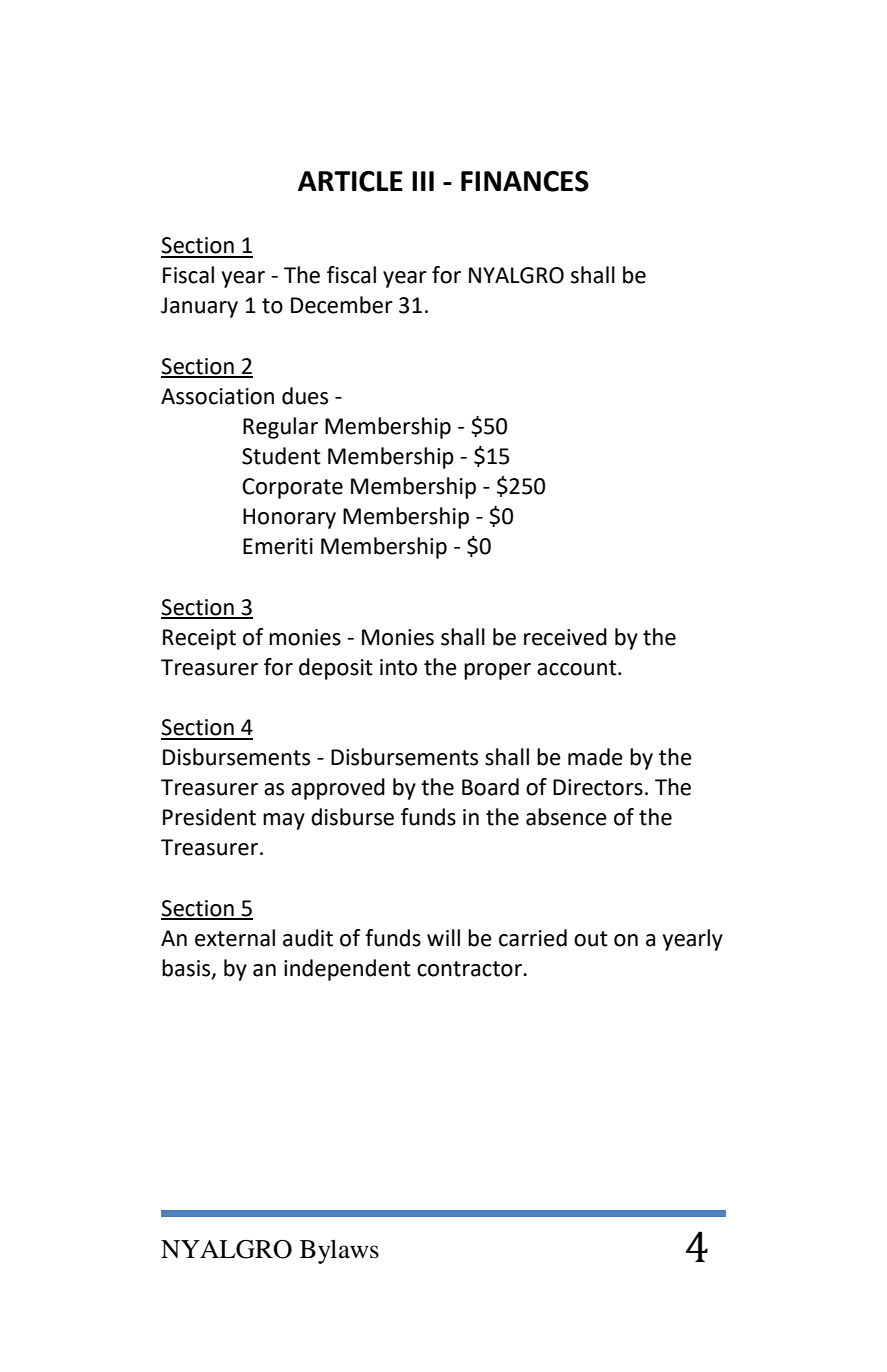 The height and width of the screenshot is (1372, 887). I want to click on into, so click(398, 667).
